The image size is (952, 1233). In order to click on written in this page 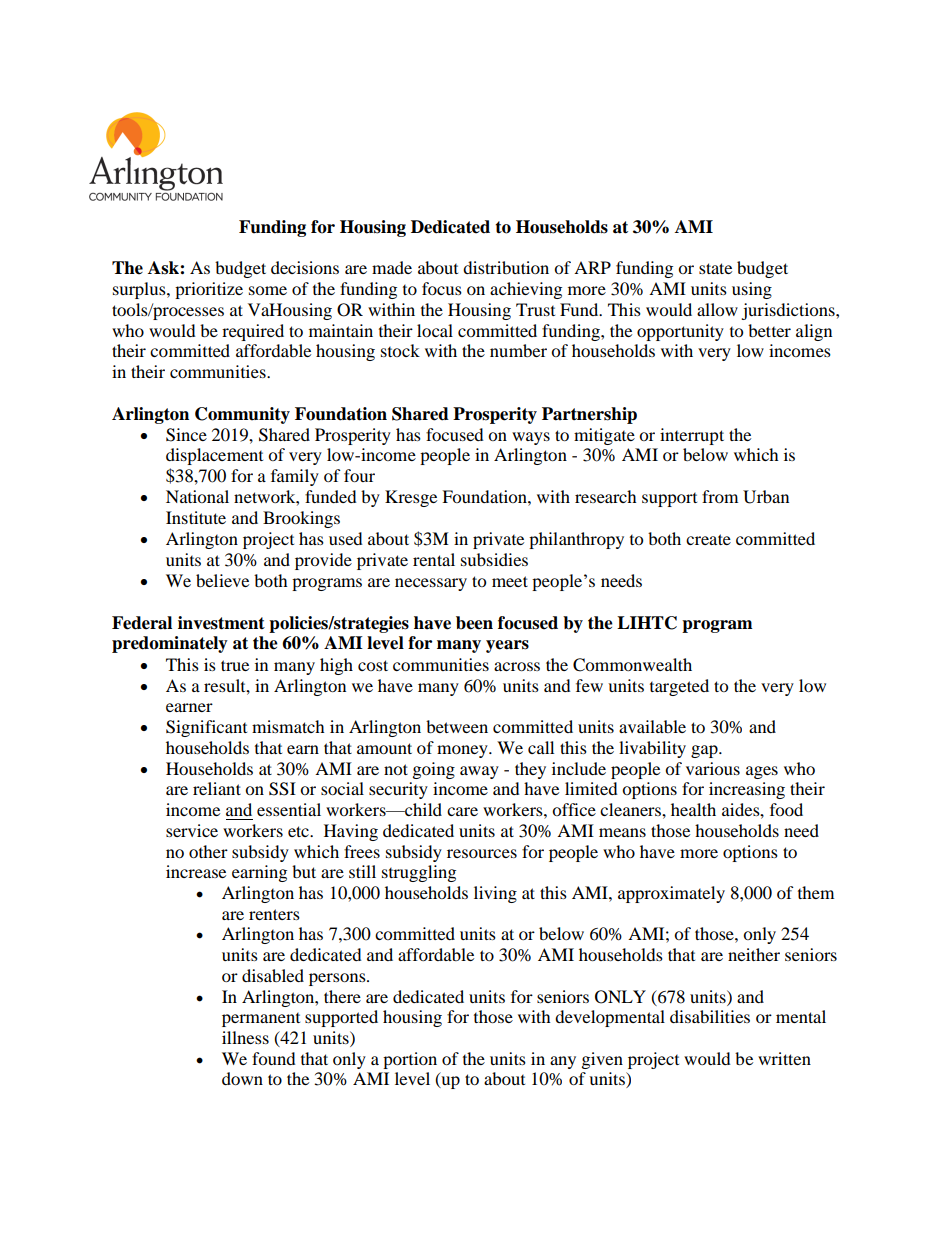, I will do `click(784, 1058)`.
